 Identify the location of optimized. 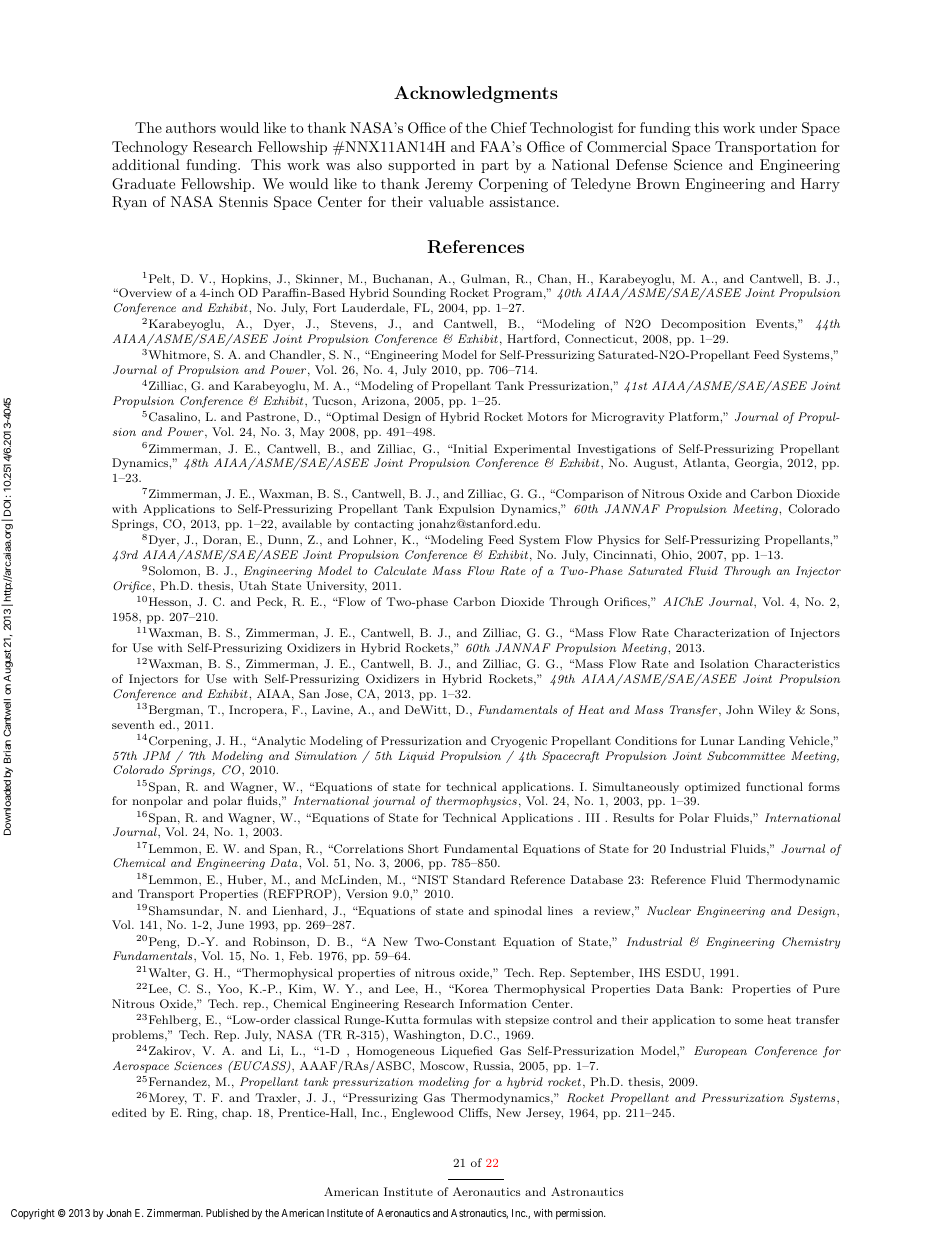
(712, 788).
